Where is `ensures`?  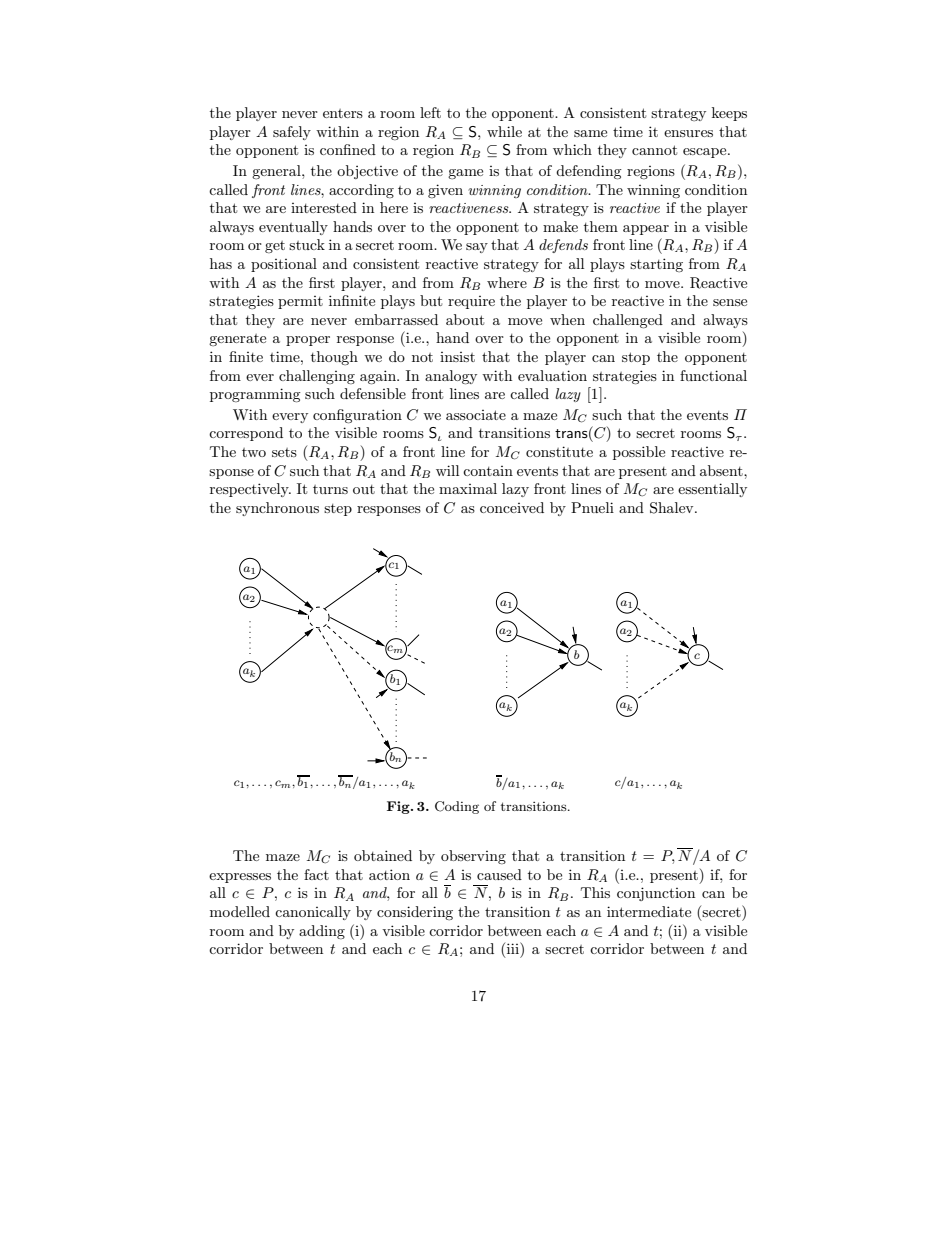 ensures is located at coordinates (688, 133).
